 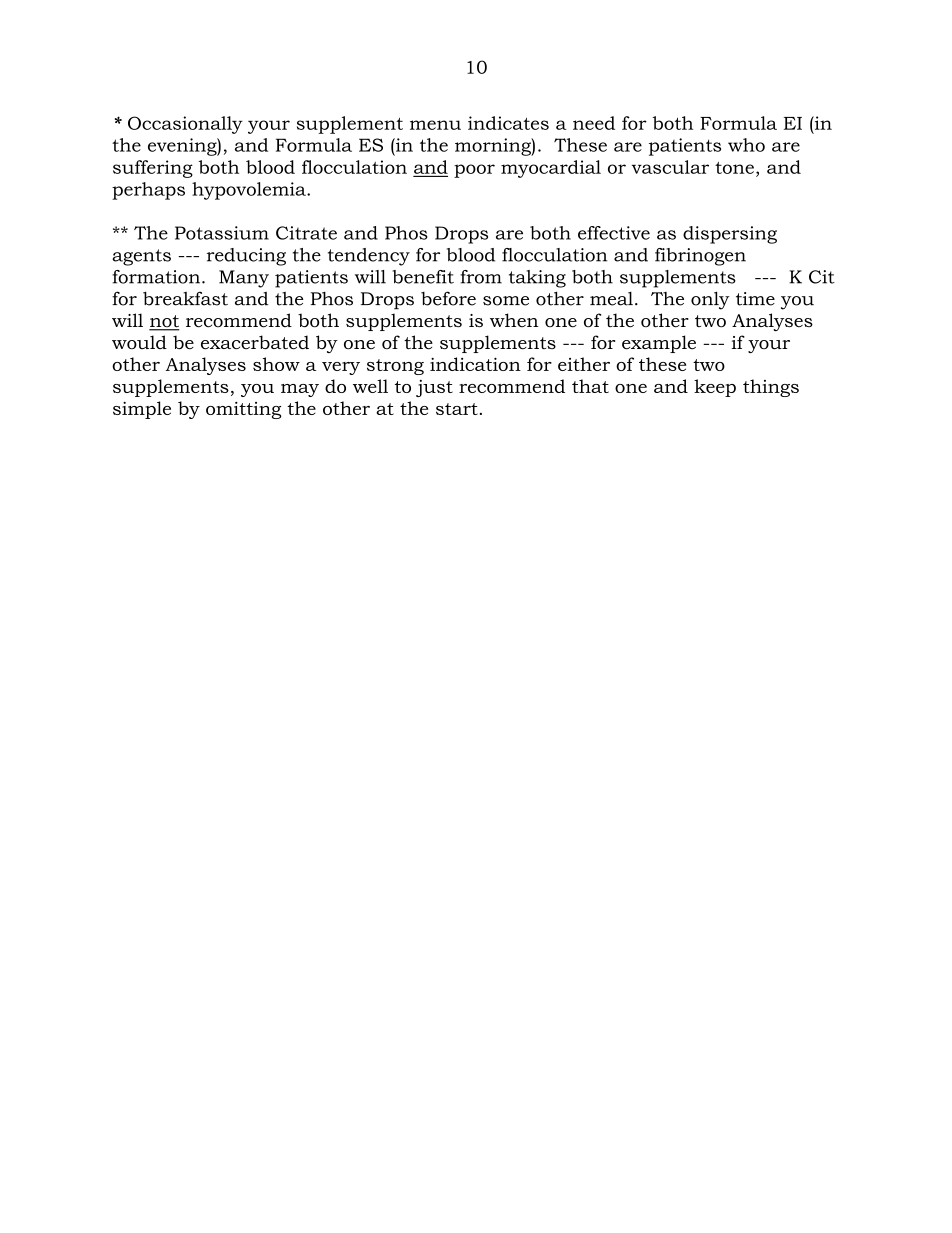 I want to click on breakfast, so click(x=185, y=298).
